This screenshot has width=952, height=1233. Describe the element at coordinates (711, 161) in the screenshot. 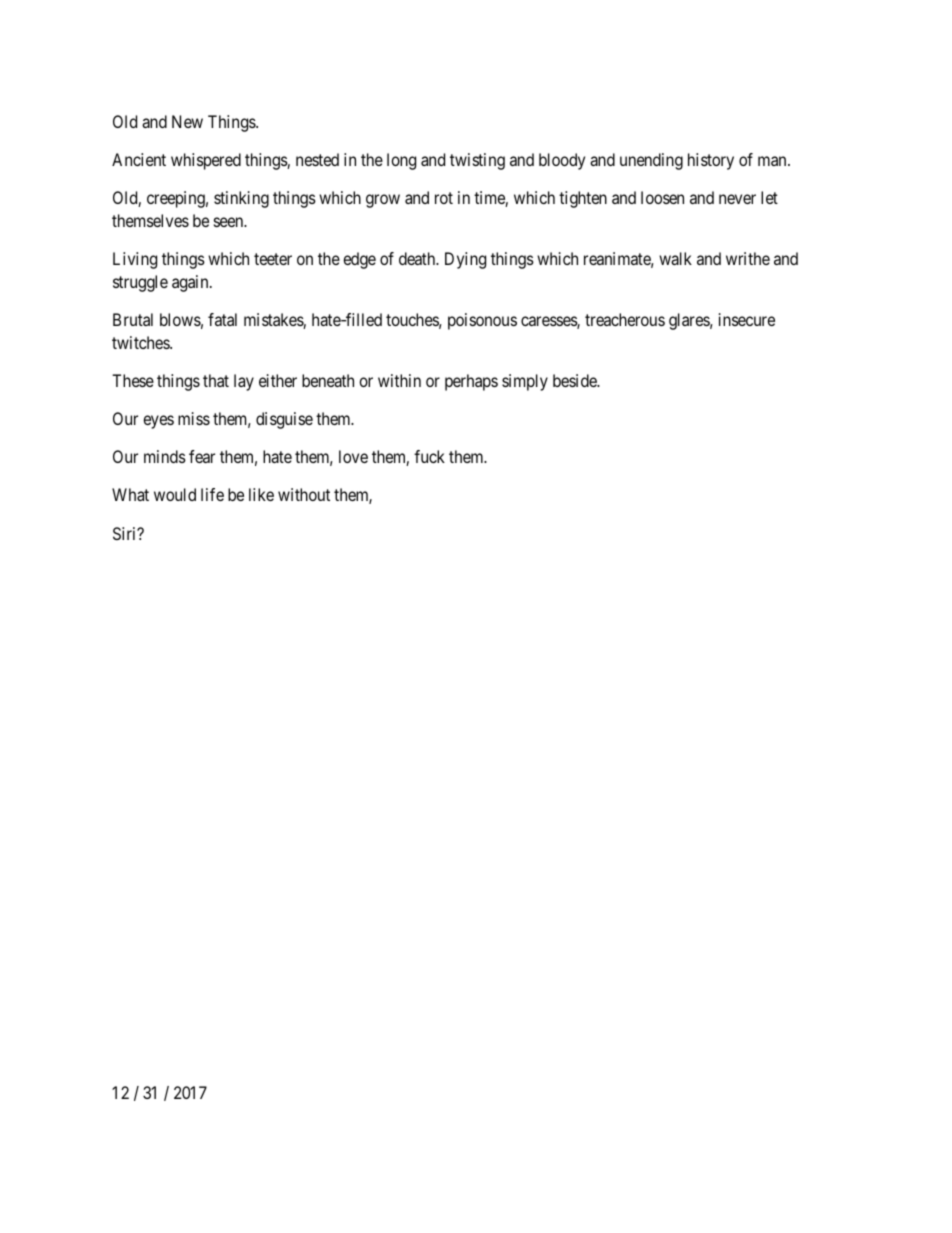

I see `history` at that location.
